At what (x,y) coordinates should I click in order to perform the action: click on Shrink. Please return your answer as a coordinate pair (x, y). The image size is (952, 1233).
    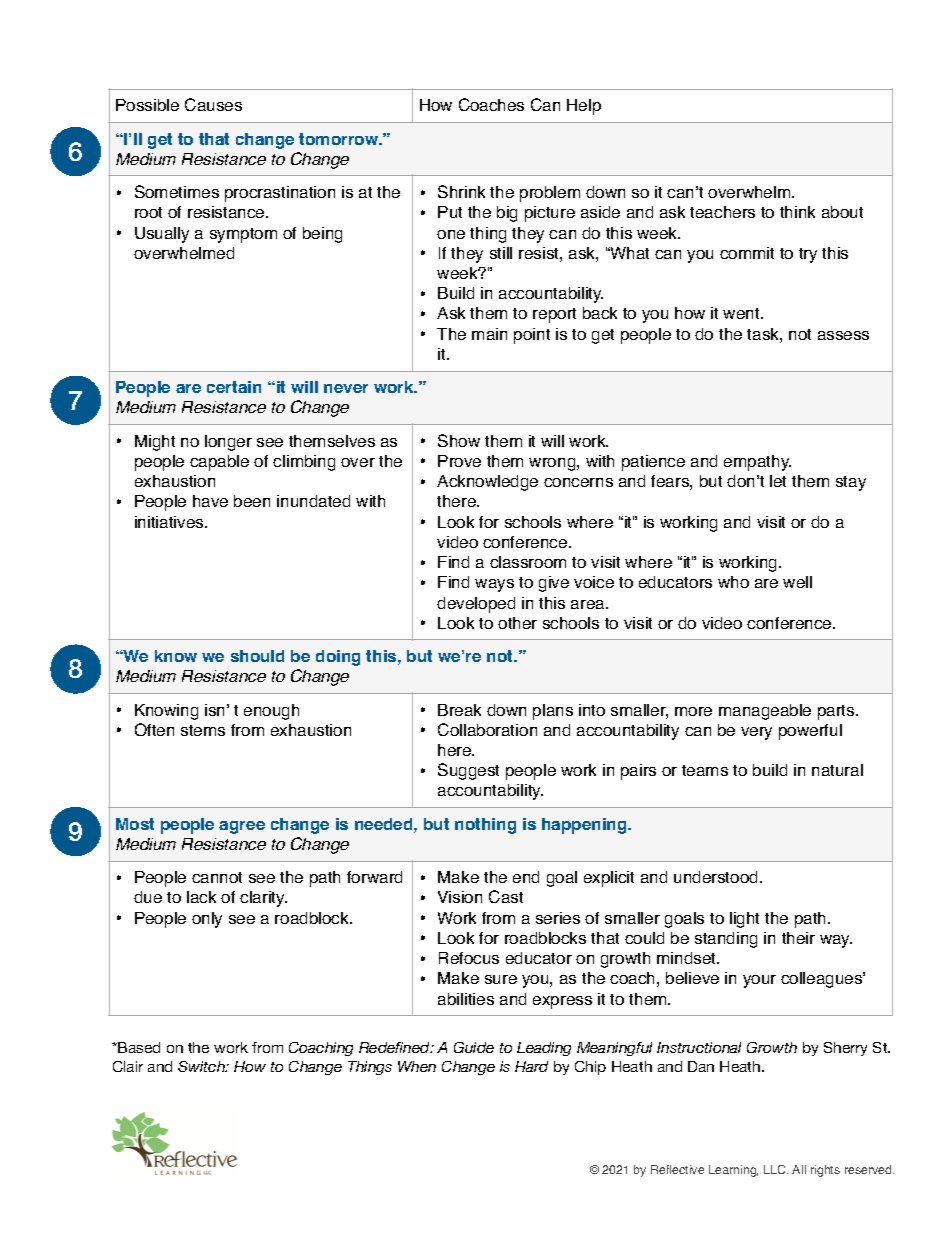
    Looking at the image, I should click on (461, 191).
